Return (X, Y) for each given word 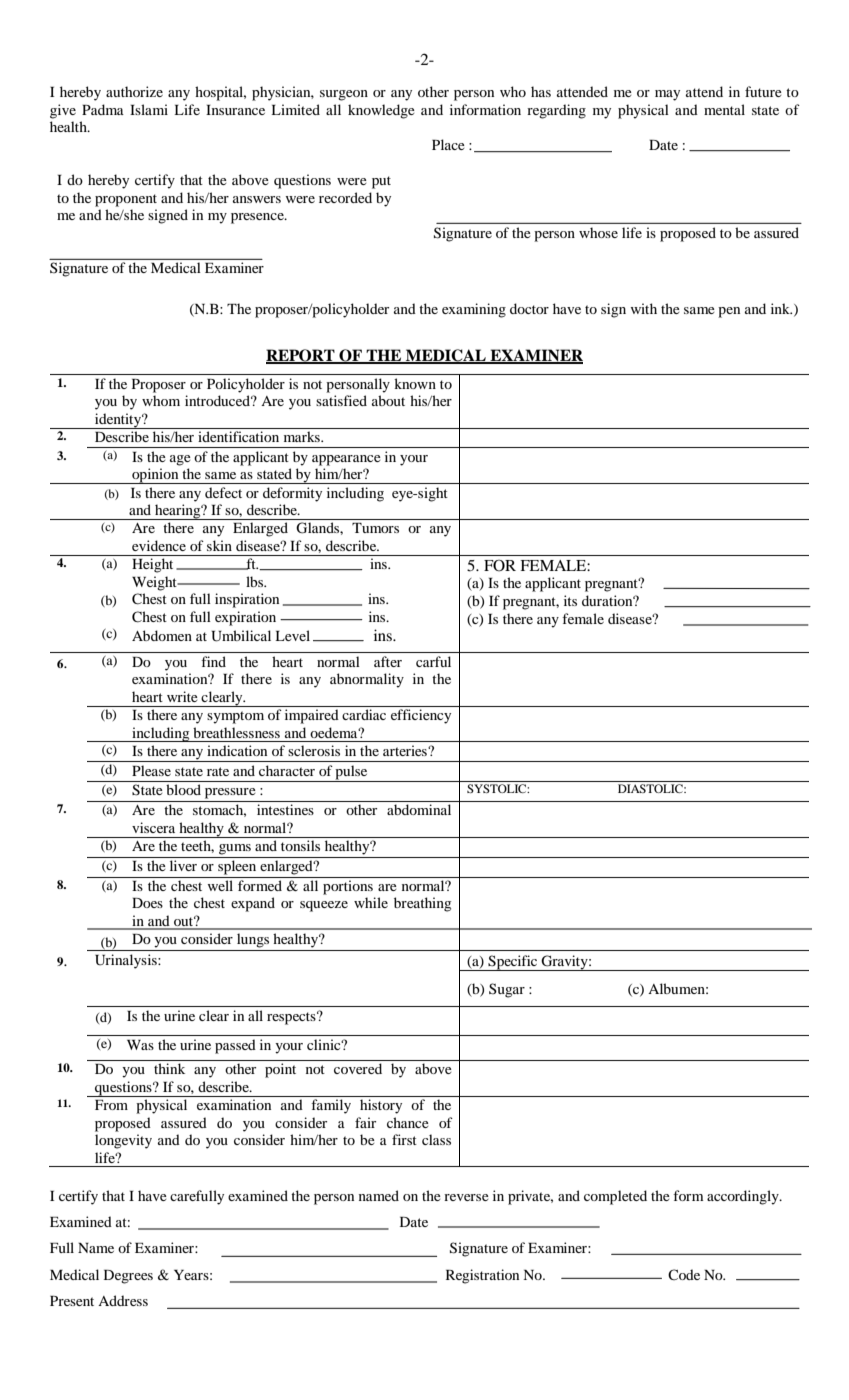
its (570, 600)
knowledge (381, 111)
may (667, 95)
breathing (422, 904)
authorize (134, 91)
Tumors (375, 528)
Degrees (128, 1277)
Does (147, 903)
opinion (155, 476)
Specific (513, 963)
